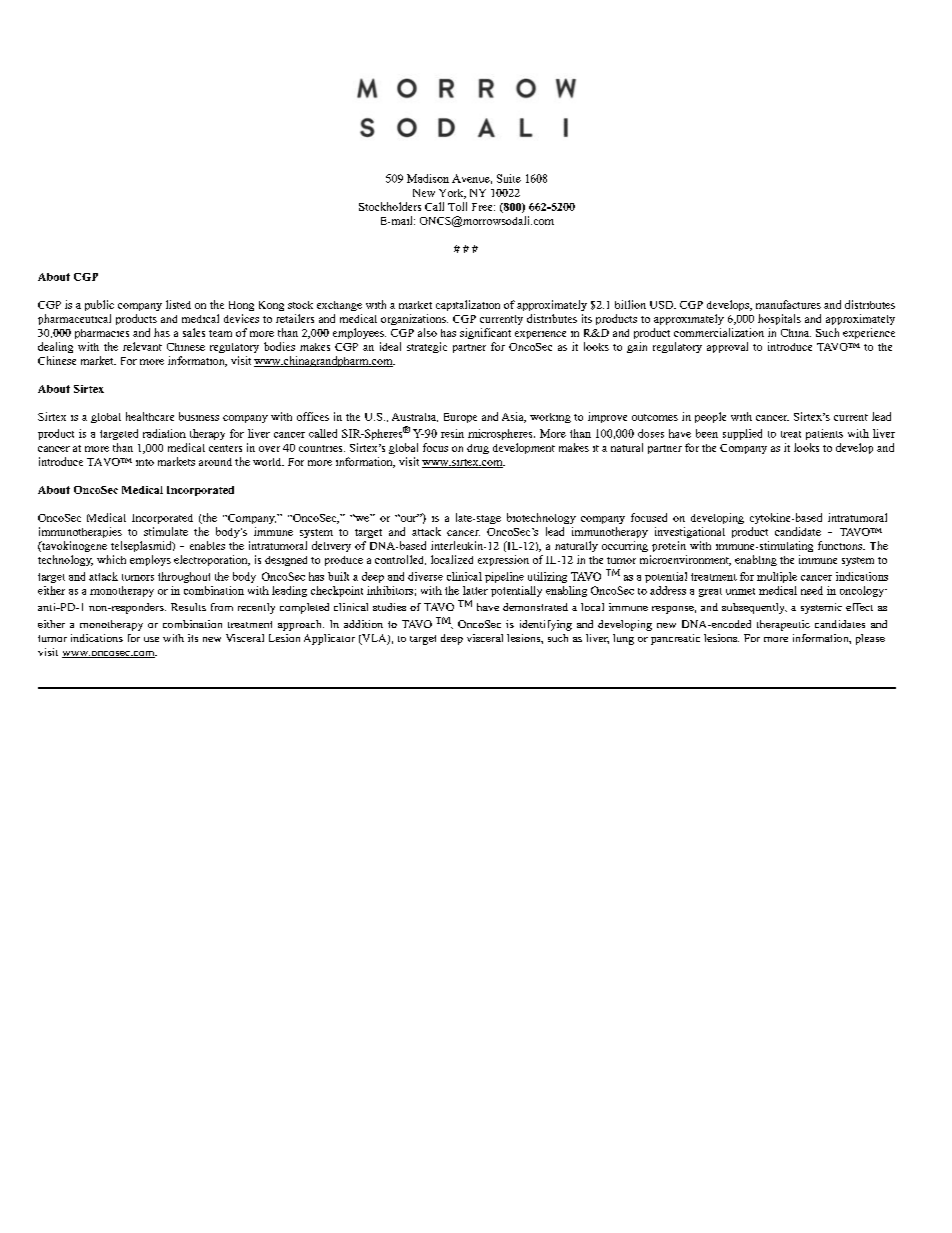  Describe the element at coordinates (478, 449) in the page. I see `drug` at that location.
